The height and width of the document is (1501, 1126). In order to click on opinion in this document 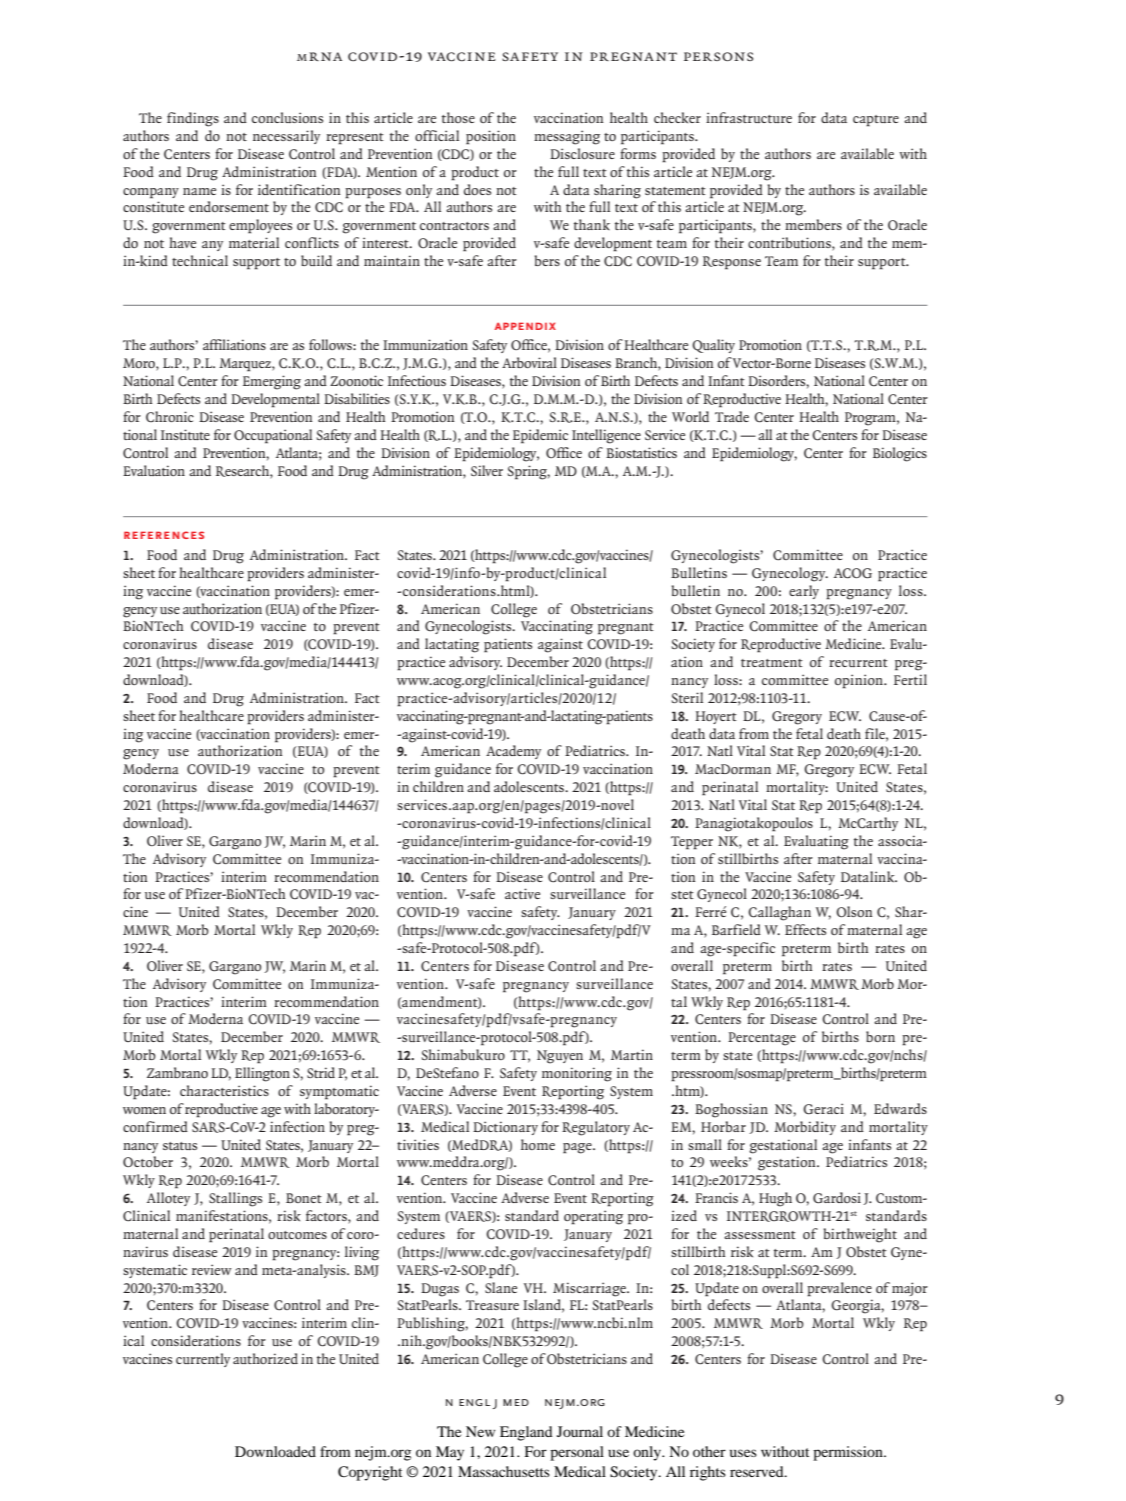, I will do `click(860, 681)`.
